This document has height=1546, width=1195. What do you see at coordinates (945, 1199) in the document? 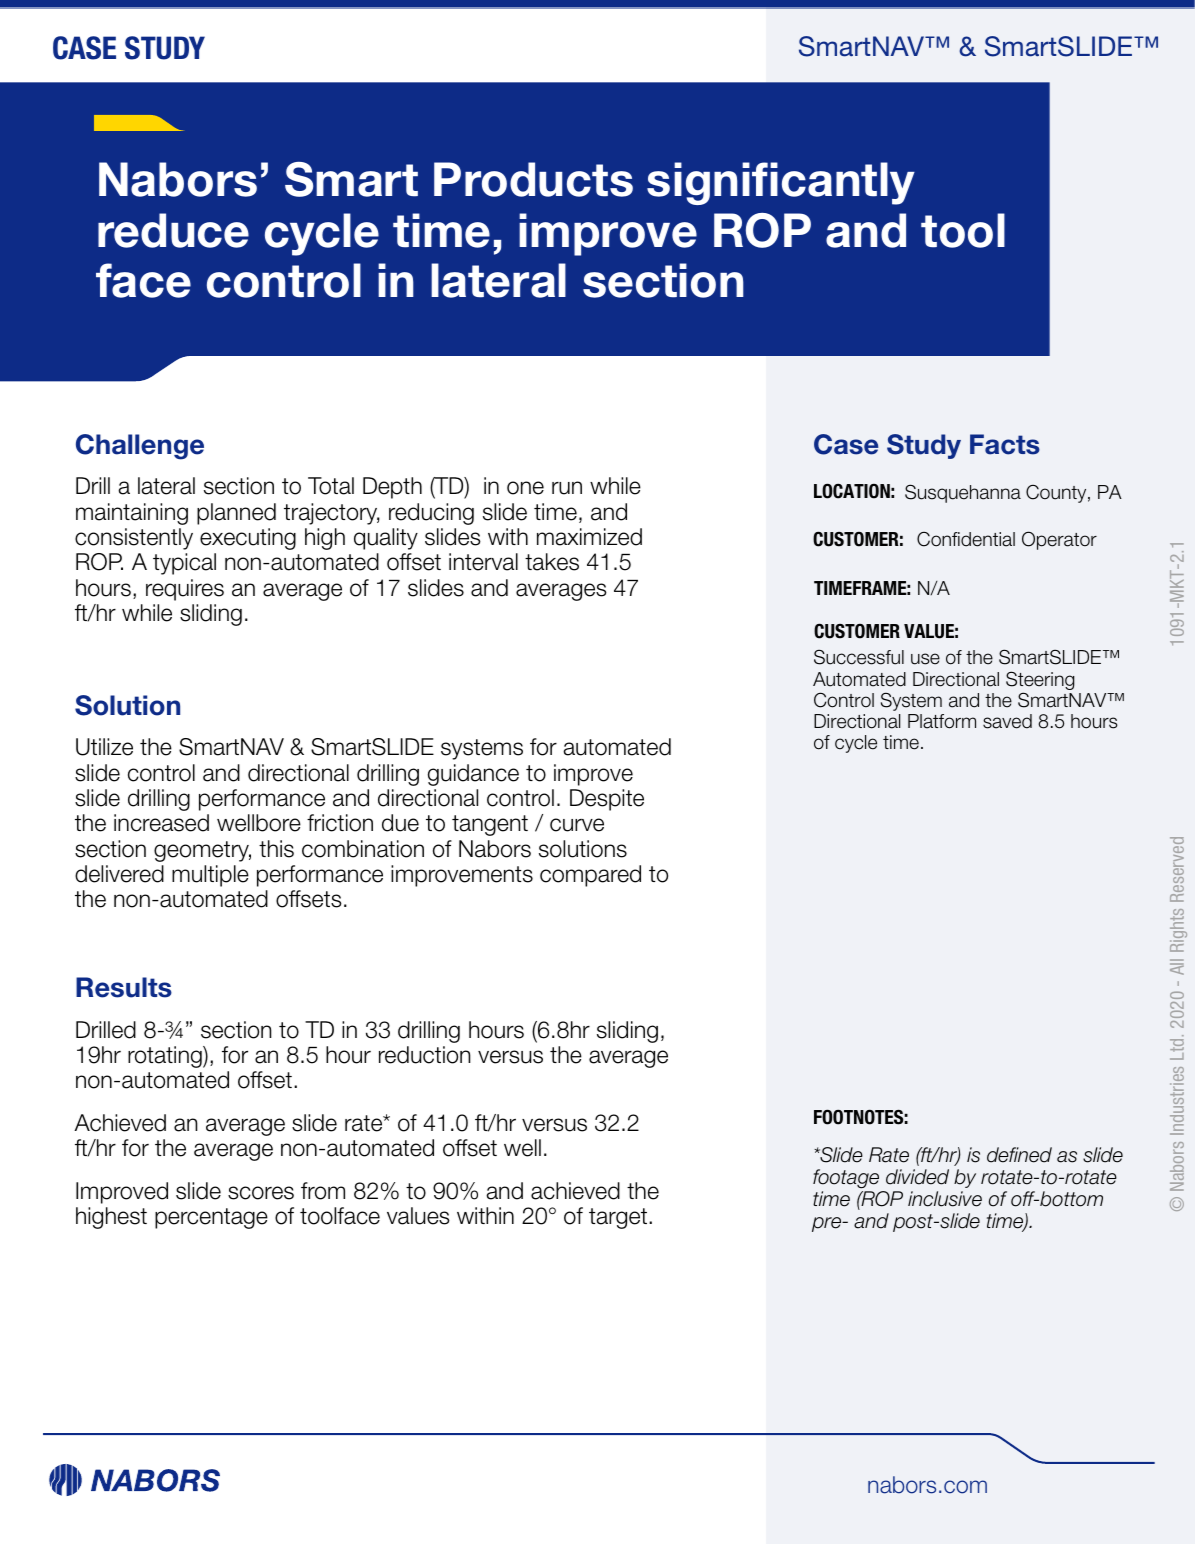
I see `inclusive` at bounding box center [945, 1199].
